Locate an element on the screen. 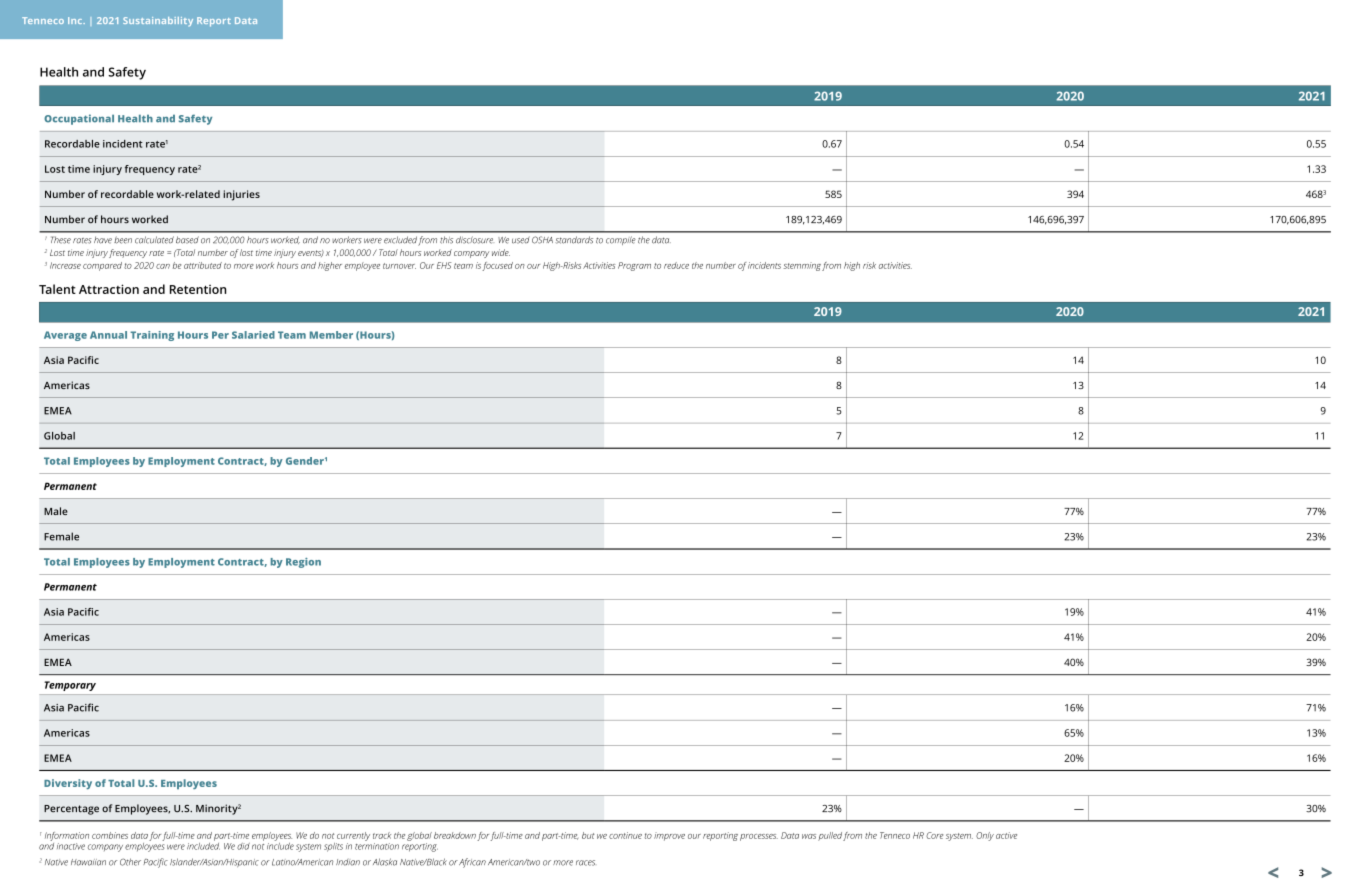  combines is located at coordinates (110, 835).
